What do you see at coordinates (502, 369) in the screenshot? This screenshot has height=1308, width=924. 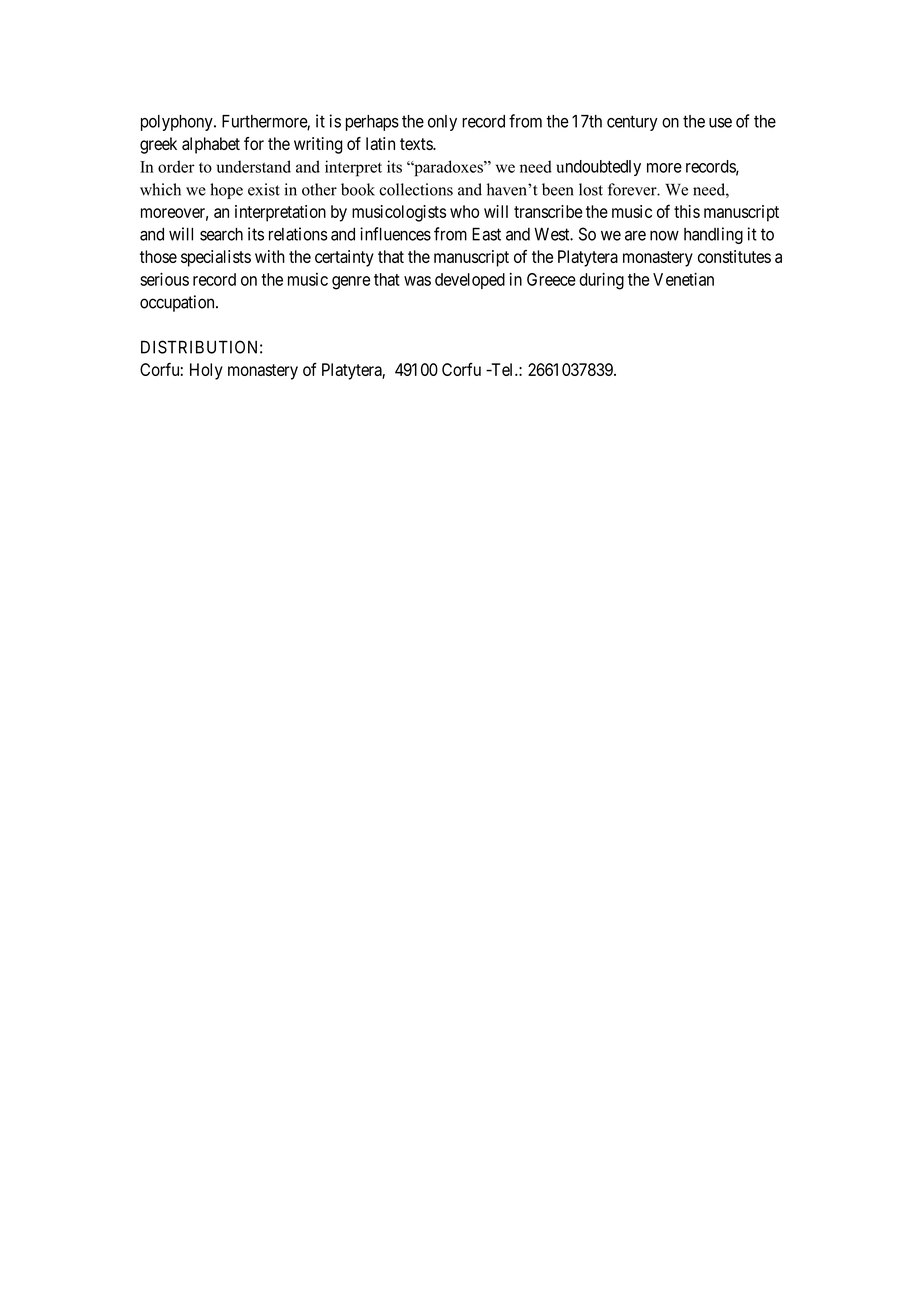 I see `Tel` at bounding box center [502, 369].
